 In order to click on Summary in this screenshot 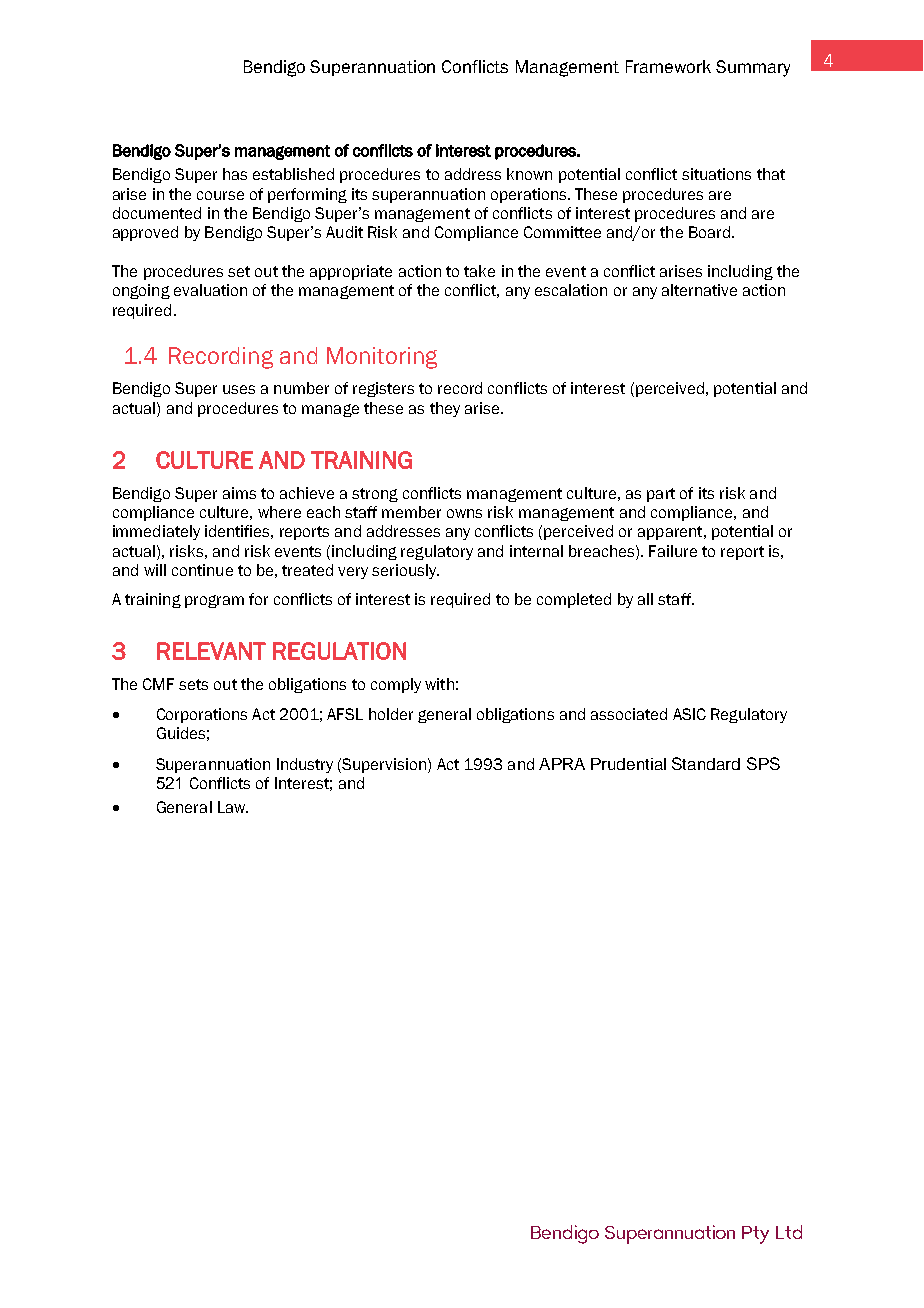, I will do `click(753, 68)`.
